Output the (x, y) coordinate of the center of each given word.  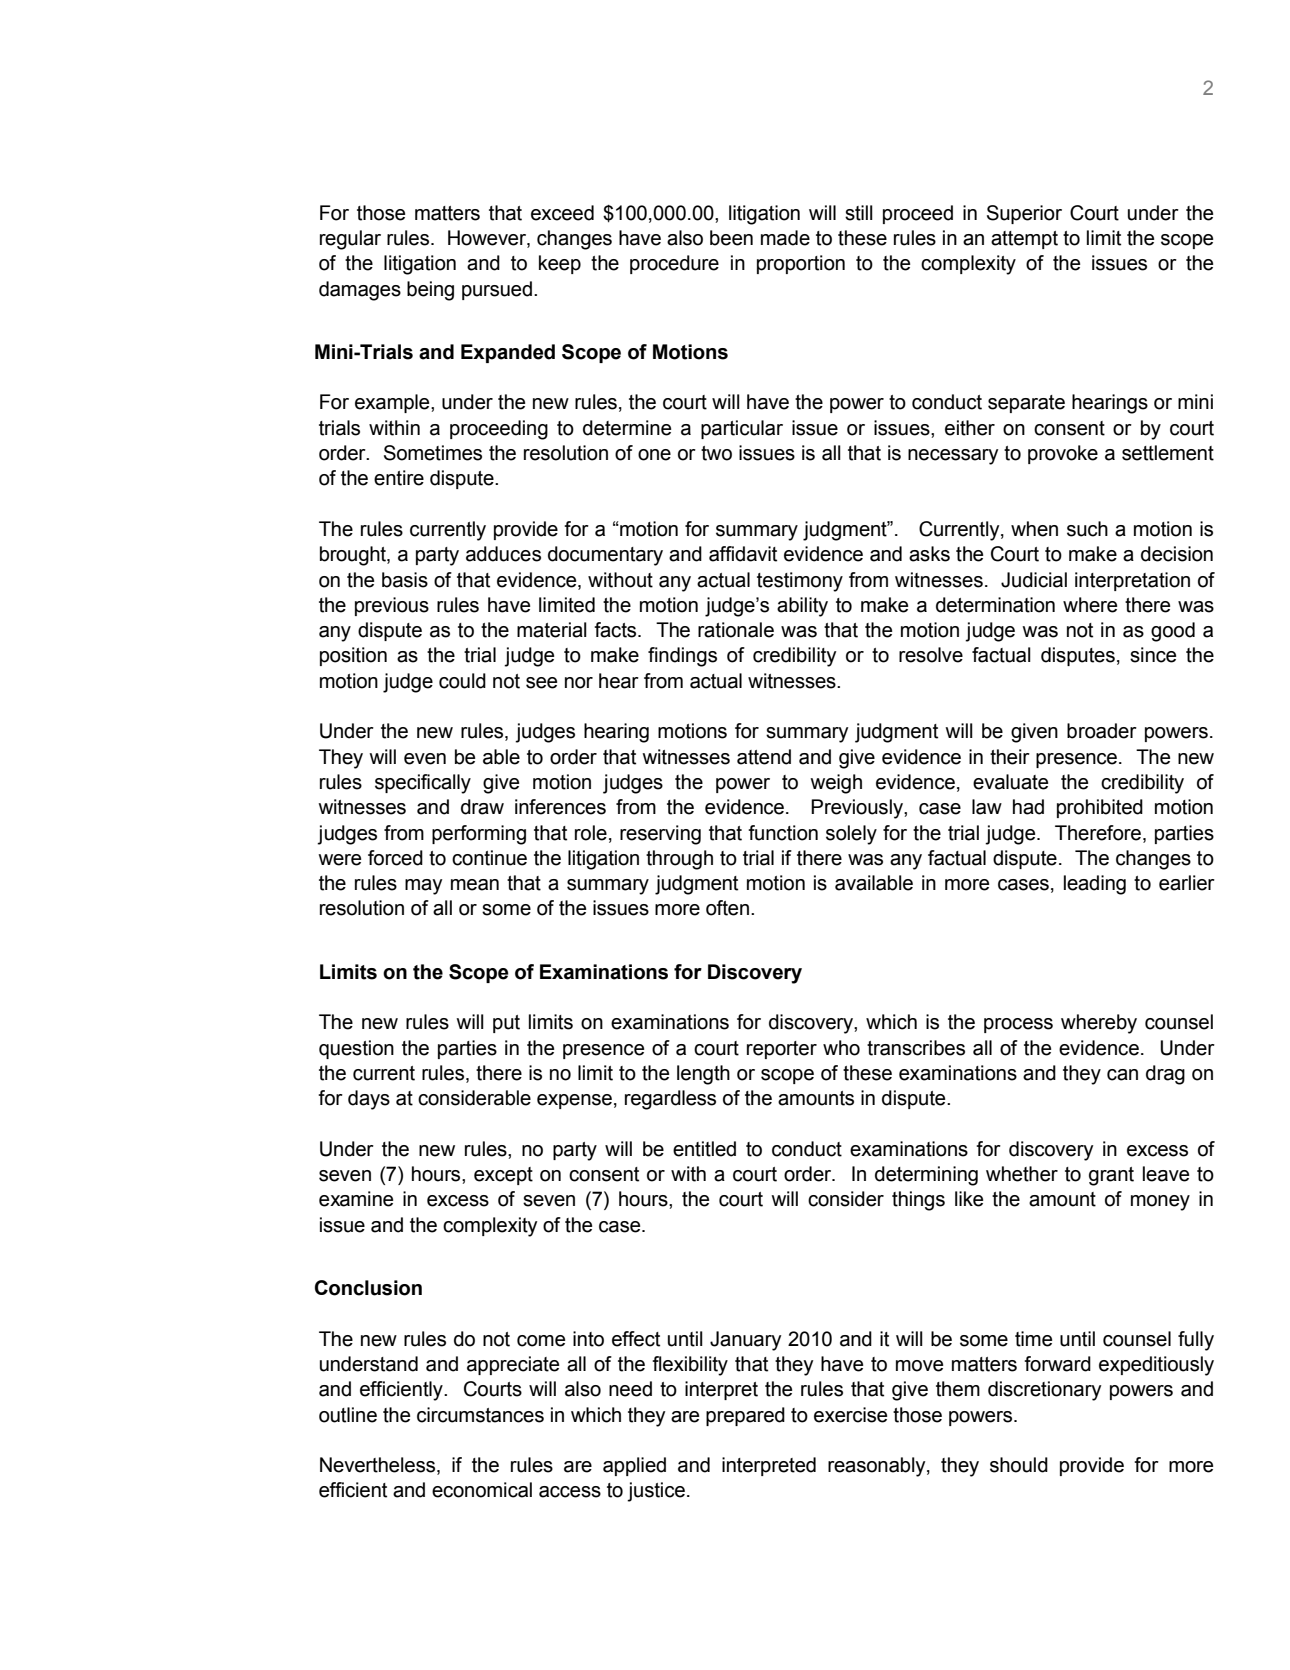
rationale (736, 630)
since (1153, 655)
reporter (782, 1050)
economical (482, 1490)
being (430, 291)
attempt (1024, 240)
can (1122, 1075)
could (462, 681)
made (785, 238)
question (356, 1049)
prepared (745, 1416)
